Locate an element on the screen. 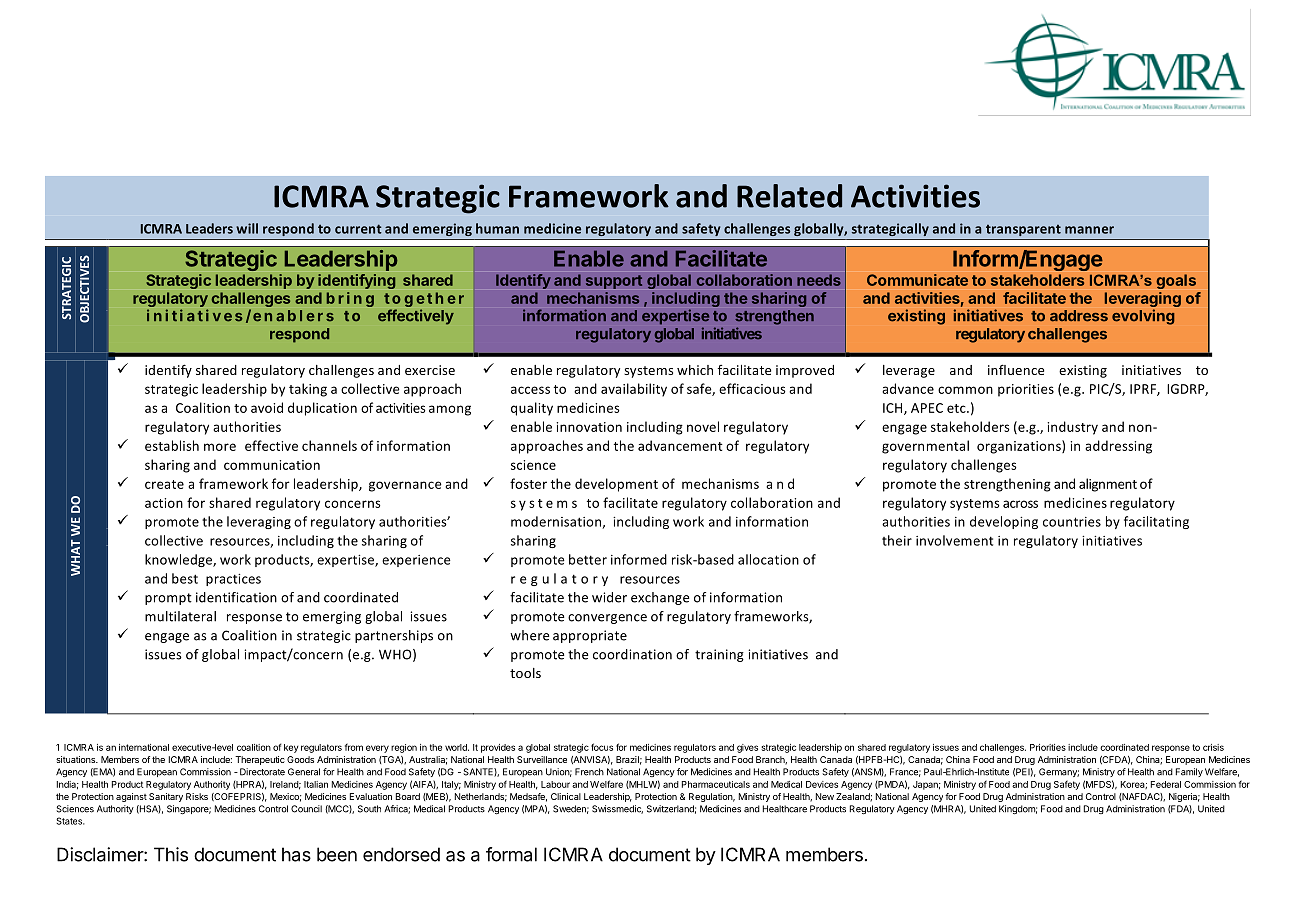 The height and width of the screenshot is (924, 1308). better is located at coordinates (588, 559).
